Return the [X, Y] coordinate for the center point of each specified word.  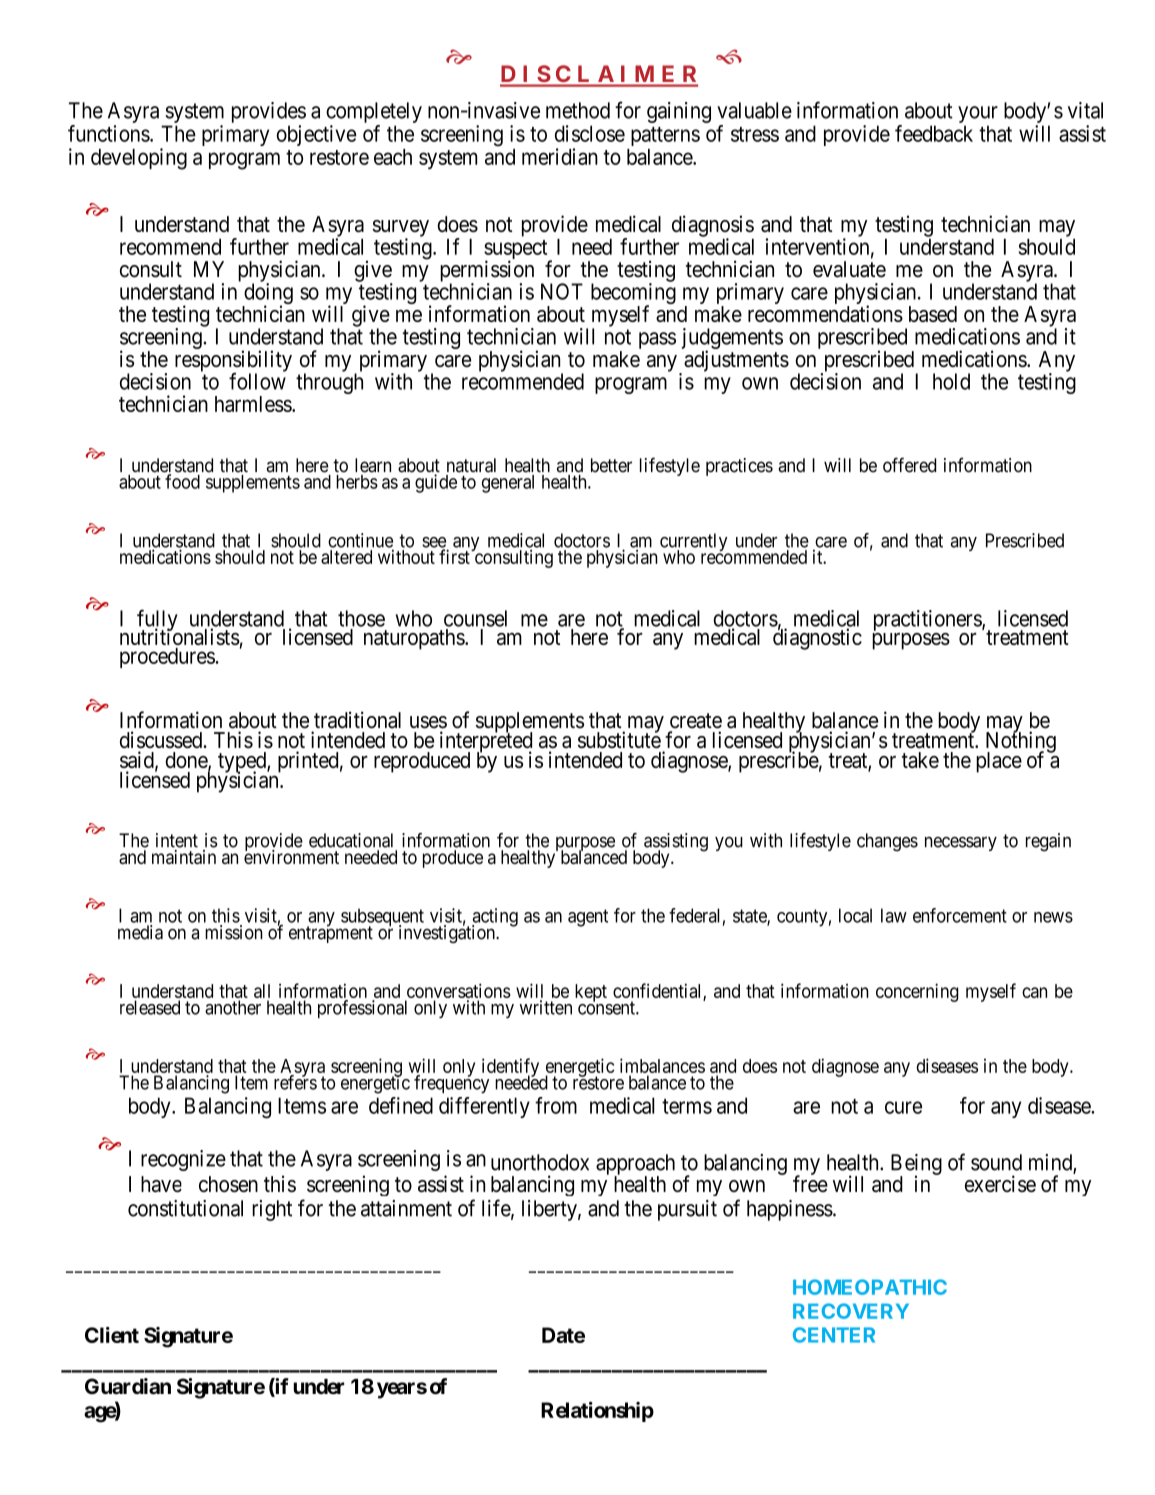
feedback [934, 133]
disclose [590, 133]
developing [139, 159]
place [999, 762]
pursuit [687, 1210]
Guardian [128, 1386]
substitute [619, 739]
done [187, 761]
